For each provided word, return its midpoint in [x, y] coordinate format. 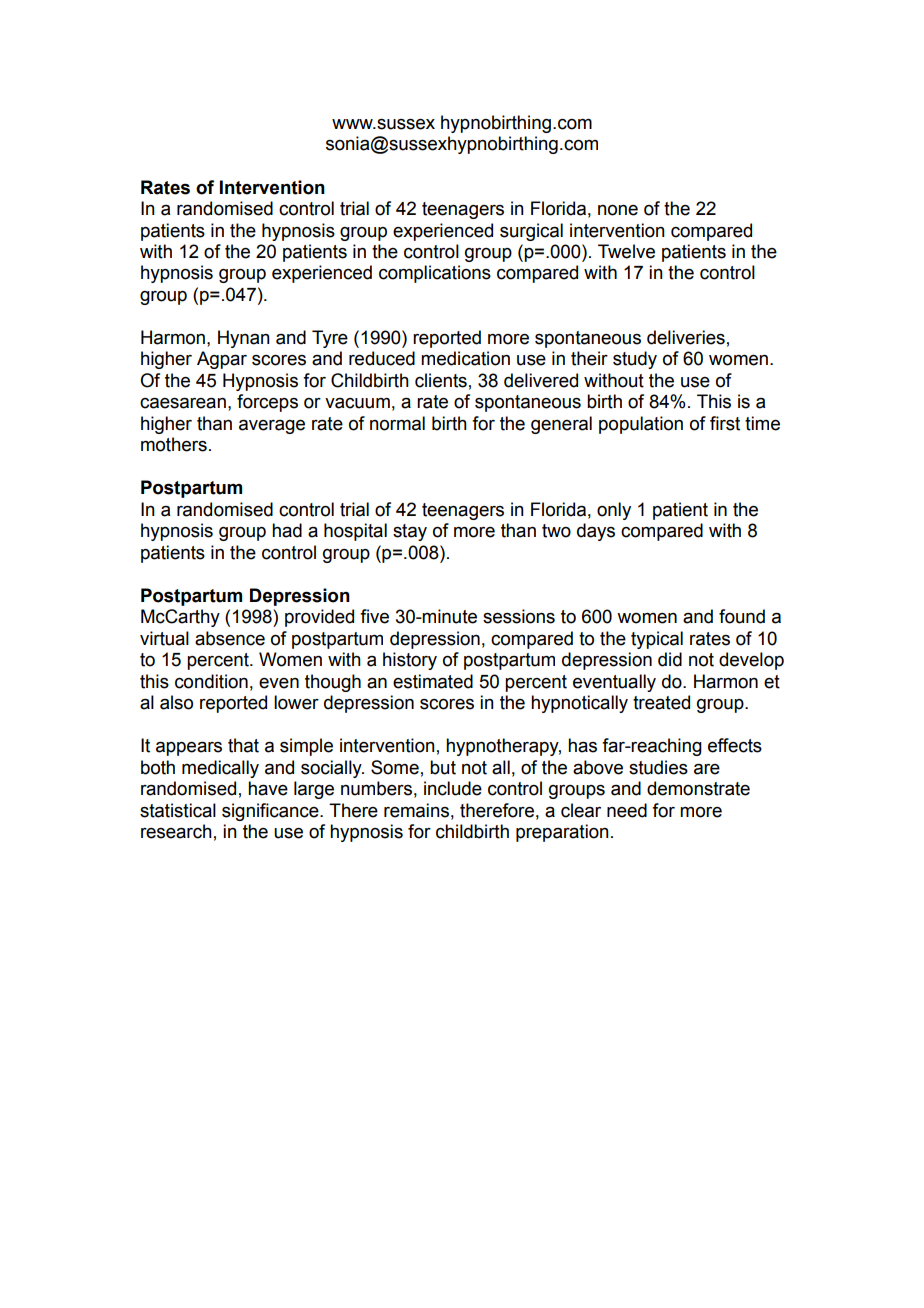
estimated [433, 681]
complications [435, 274]
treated [661, 702]
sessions [519, 616]
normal [397, 423]
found [742, 616]
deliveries [686, 337]
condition [211, 681]
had [287, 530]
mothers [174, 444]
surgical [531, 232]
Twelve [626, 251]
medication [465, 358]
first [725, 423]
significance [271, 812]
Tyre [330, 339]
